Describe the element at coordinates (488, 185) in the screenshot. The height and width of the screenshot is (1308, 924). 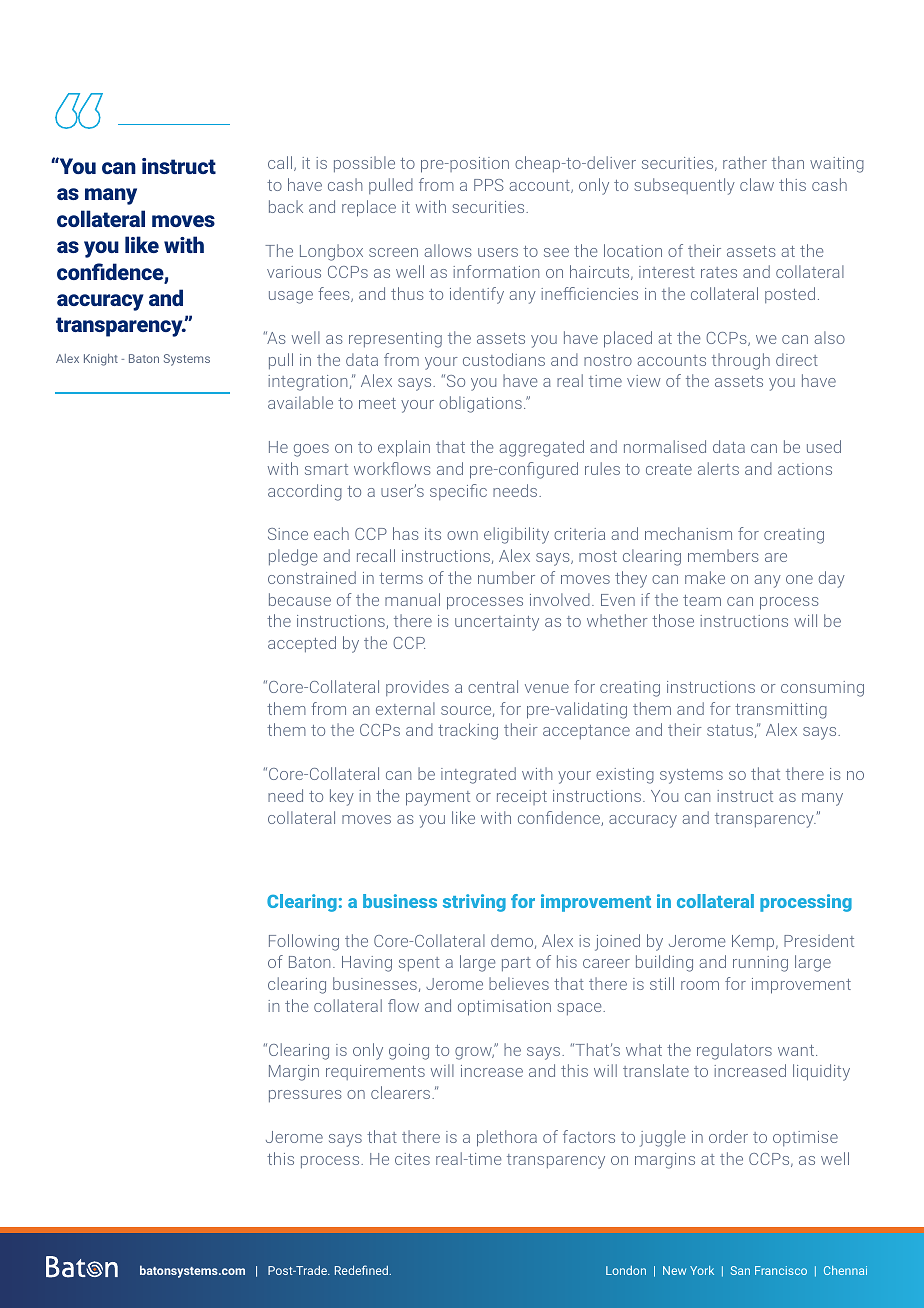
I see `PPS` at that location.
